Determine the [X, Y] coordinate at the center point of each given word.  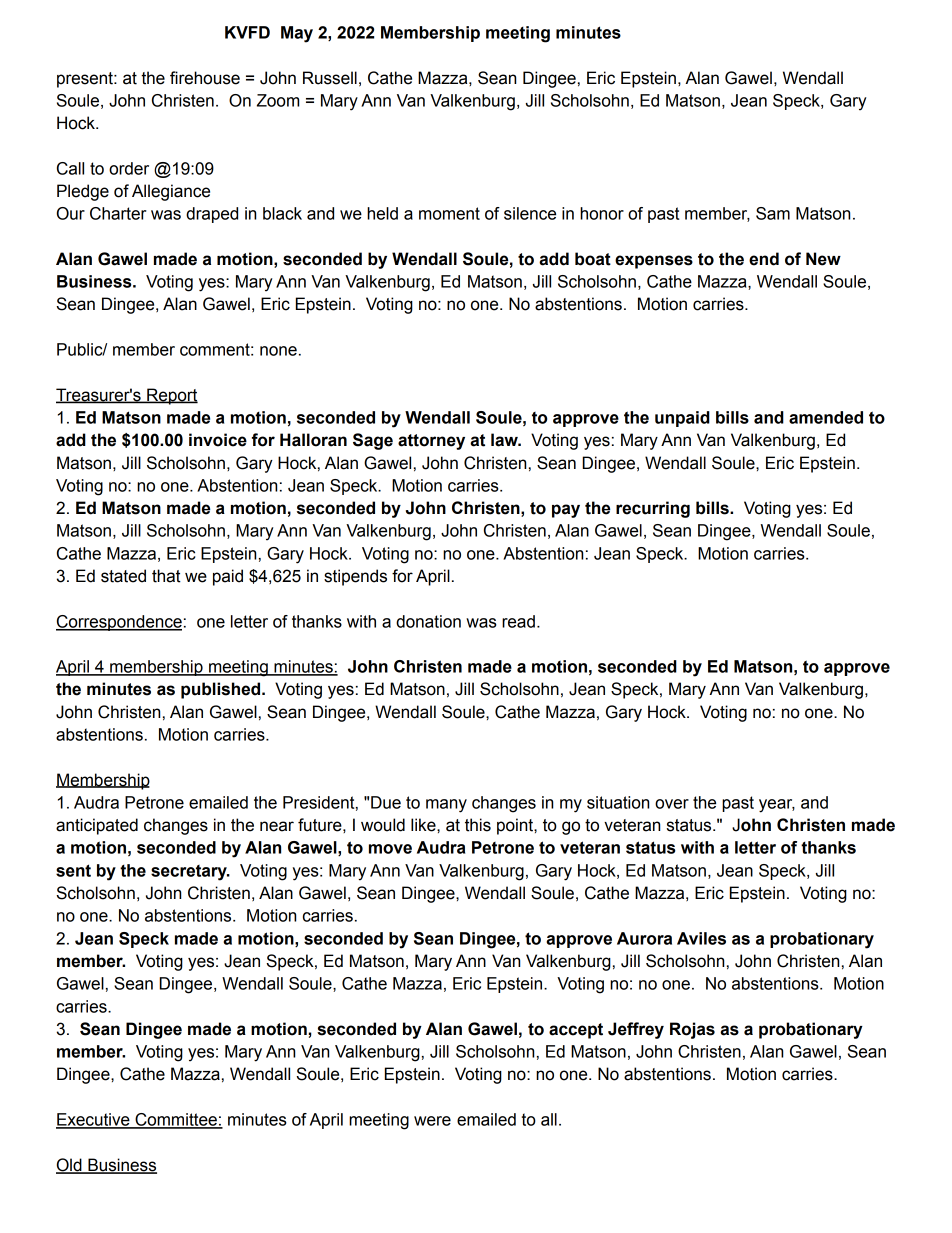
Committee [176, 1120]
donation [428, 621]
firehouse [205, 78]
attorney [431, 442]
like [424, 825]
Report [171, 396]
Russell [330, 78]
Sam [773, 213]
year [777, 806]
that [166, 576]
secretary [190, 873]
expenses [654, 262]
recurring [653, 509]
